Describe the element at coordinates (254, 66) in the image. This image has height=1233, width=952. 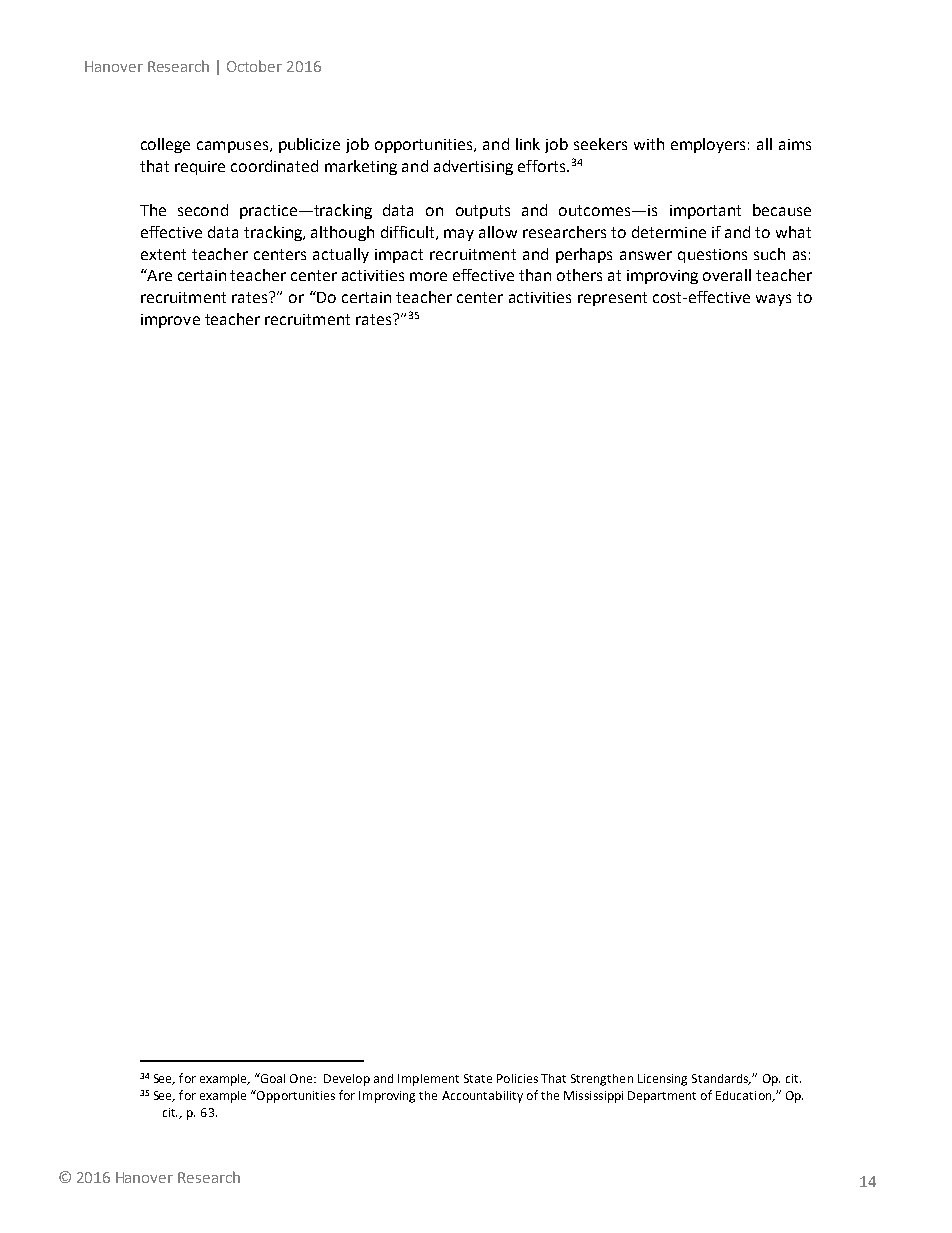
I see `October` at that location.
